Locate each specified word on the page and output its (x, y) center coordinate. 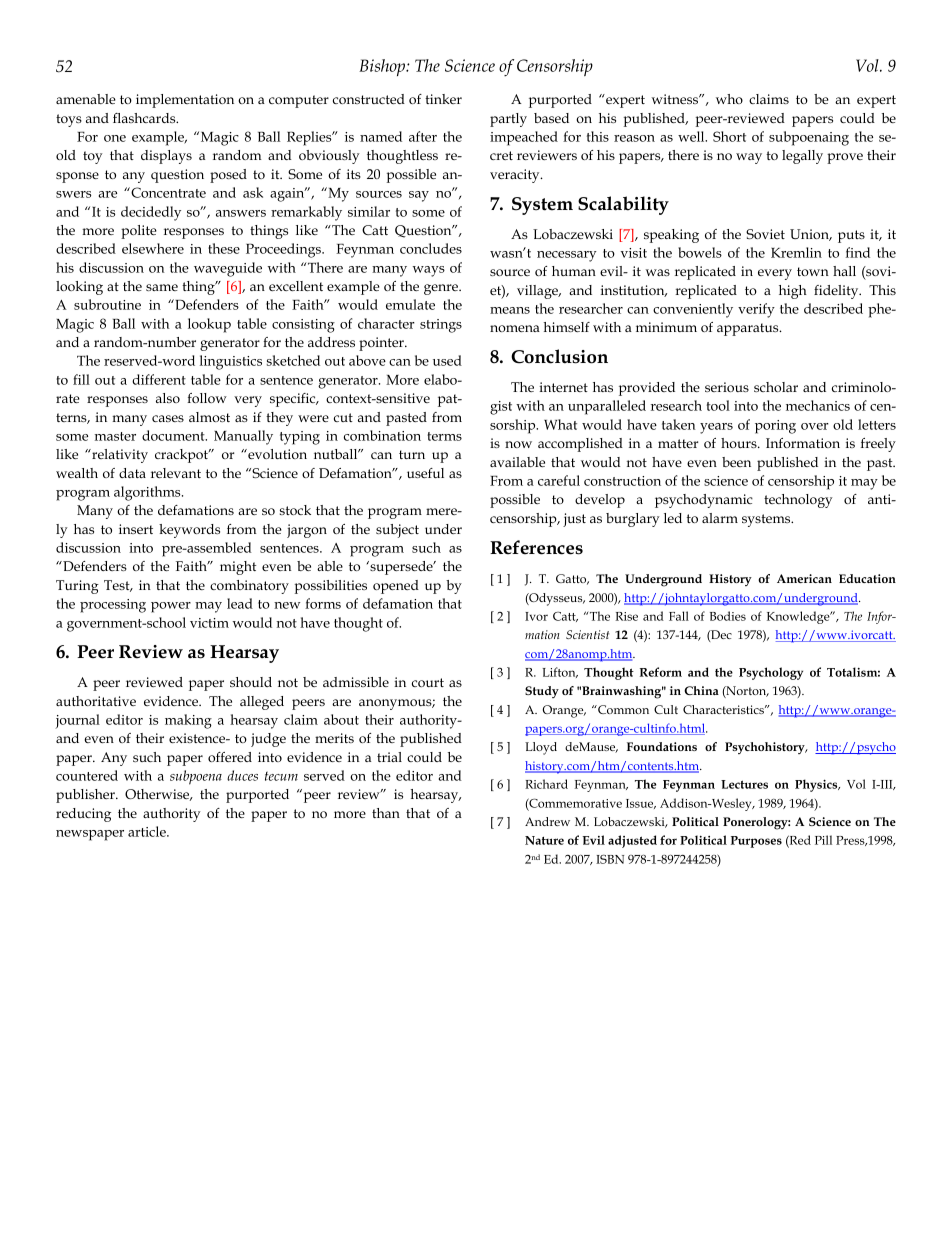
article (148, 831)
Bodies (728, 616)
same (162, 287)
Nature (544, 840)
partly (508, 120)
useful (425, 473)
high (793, 292)
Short (729, 136)
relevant (176, 473)
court (428, 682)
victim (209, 623)
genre (442, 289)
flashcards (145, 118)
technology (798, 501)
